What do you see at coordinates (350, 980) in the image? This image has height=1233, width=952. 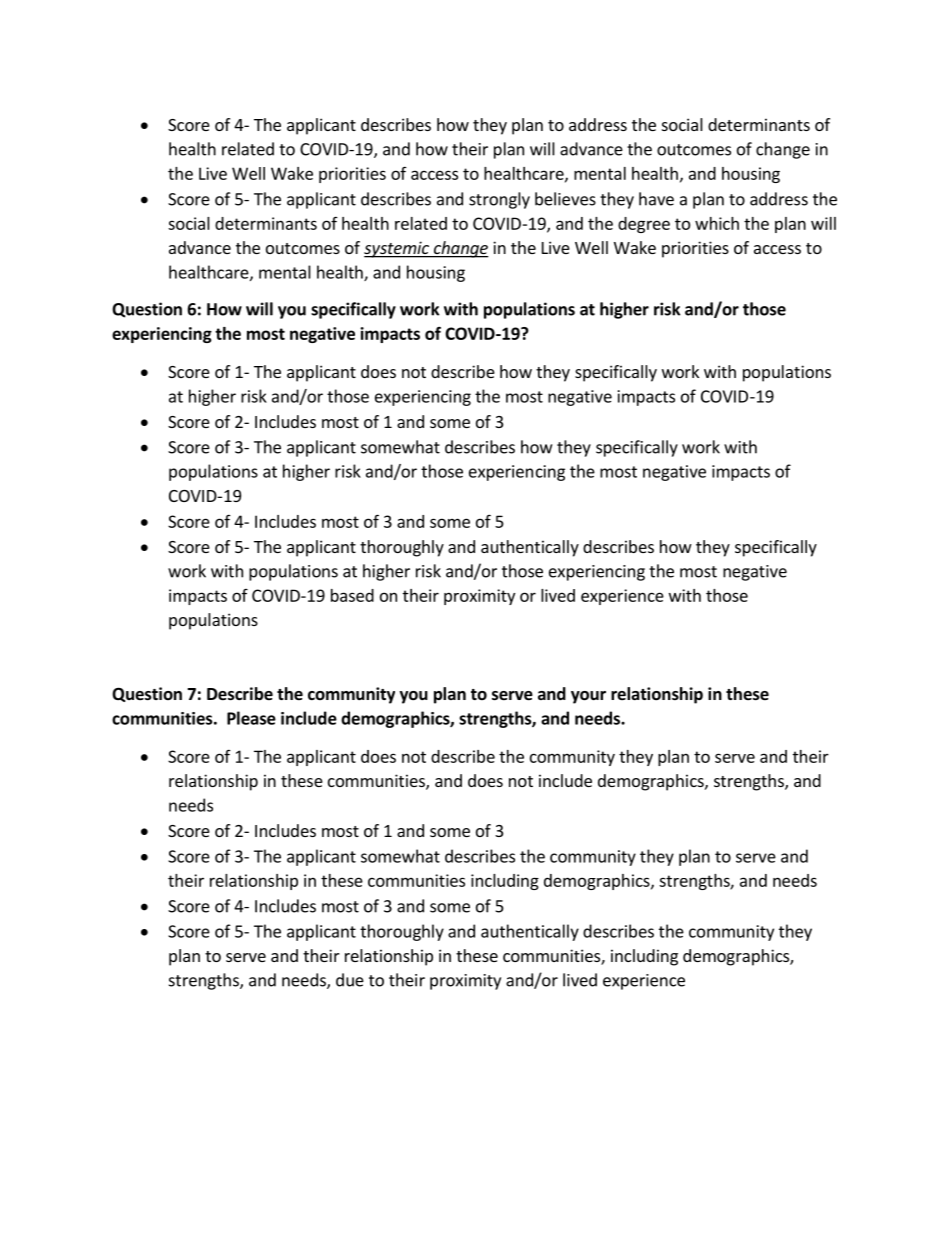 I see `due` at bounding box center [350, 980].
